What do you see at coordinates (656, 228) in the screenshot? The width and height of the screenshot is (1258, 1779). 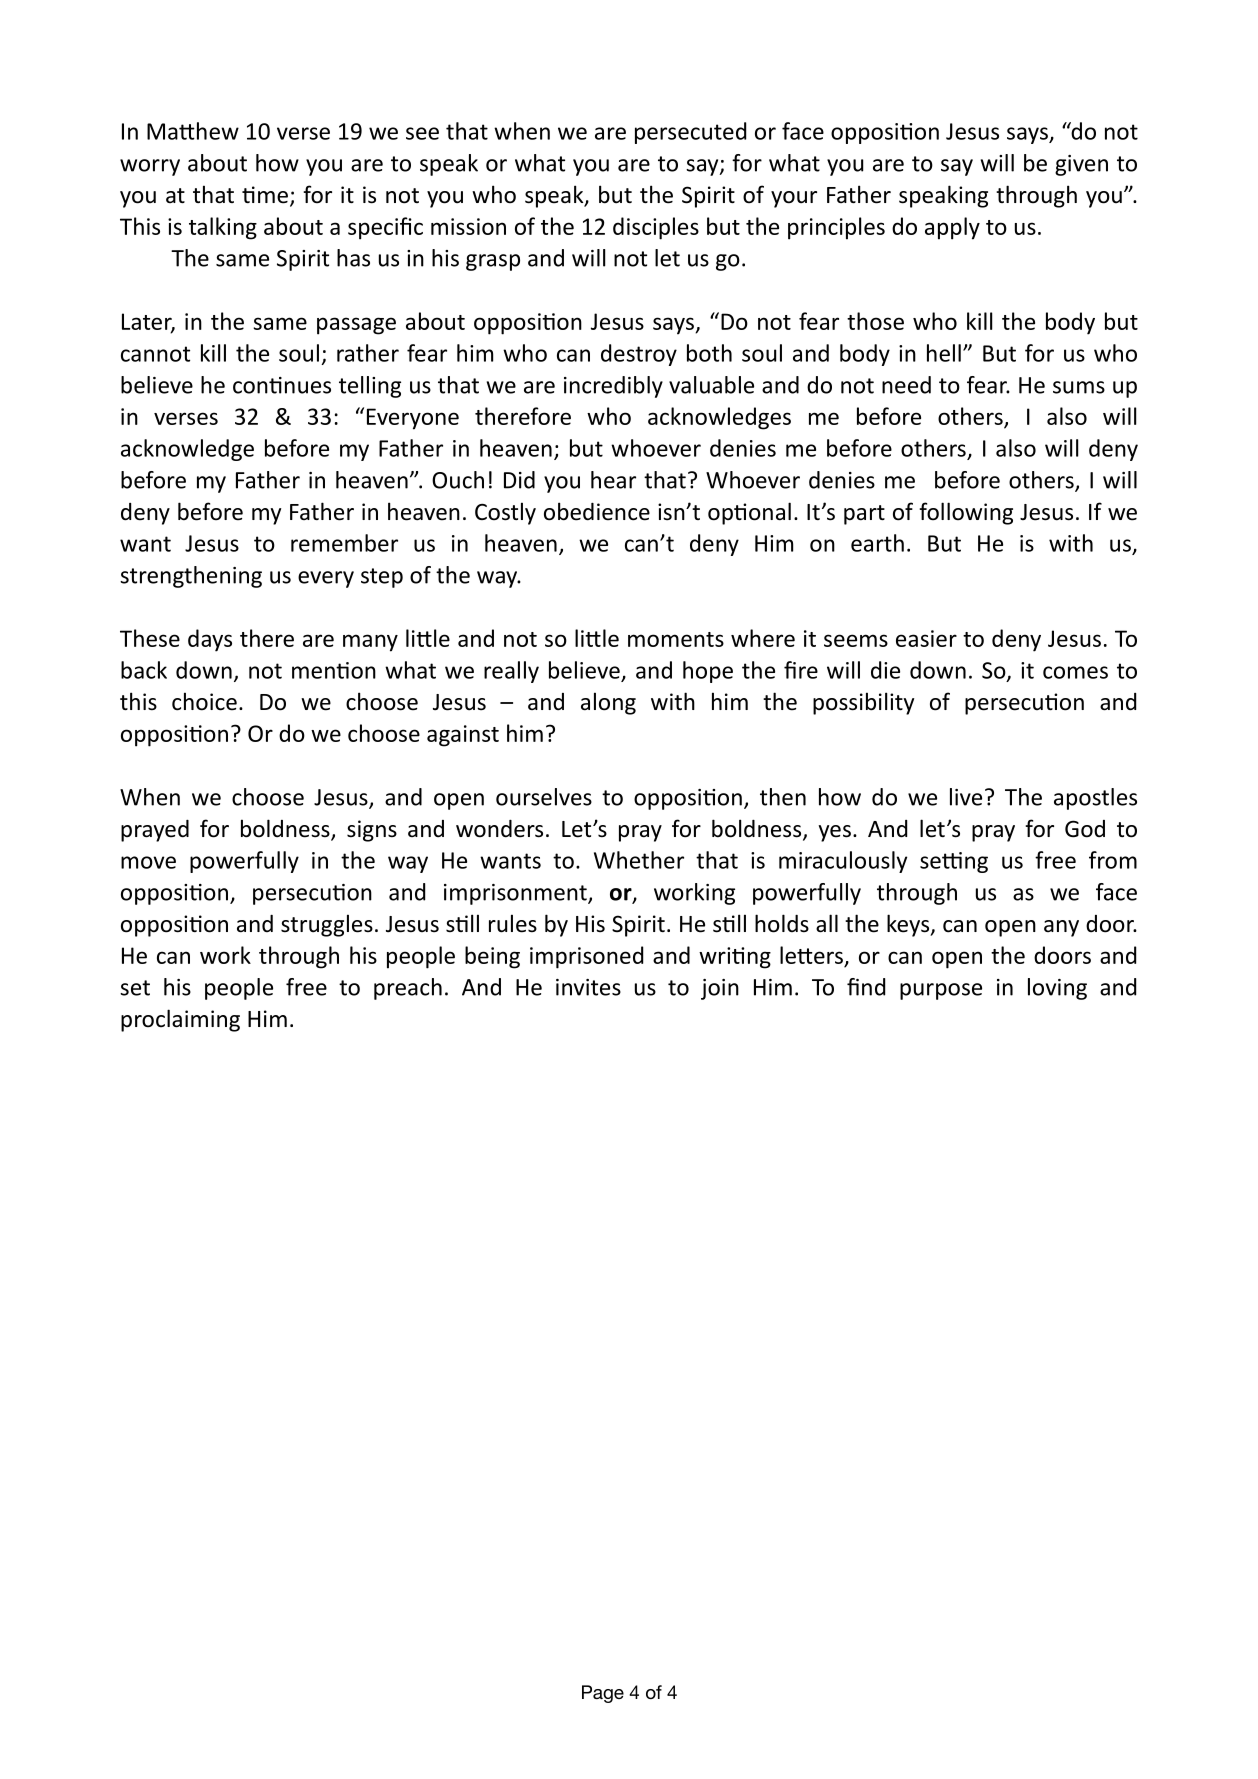 I see `disciples` at bounding box center [656, 228].
